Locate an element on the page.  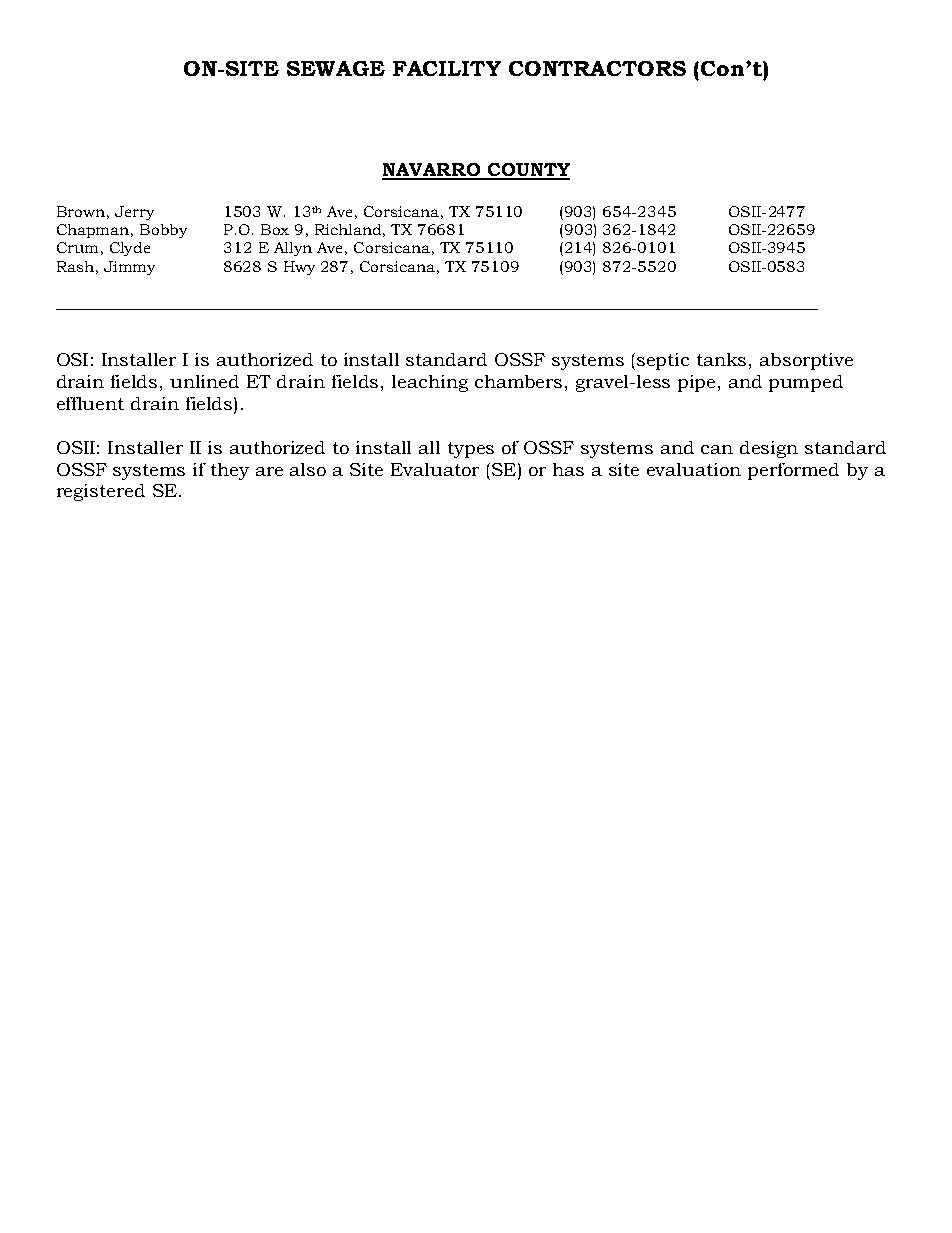
tanks is located at coordinates (721, 359).
